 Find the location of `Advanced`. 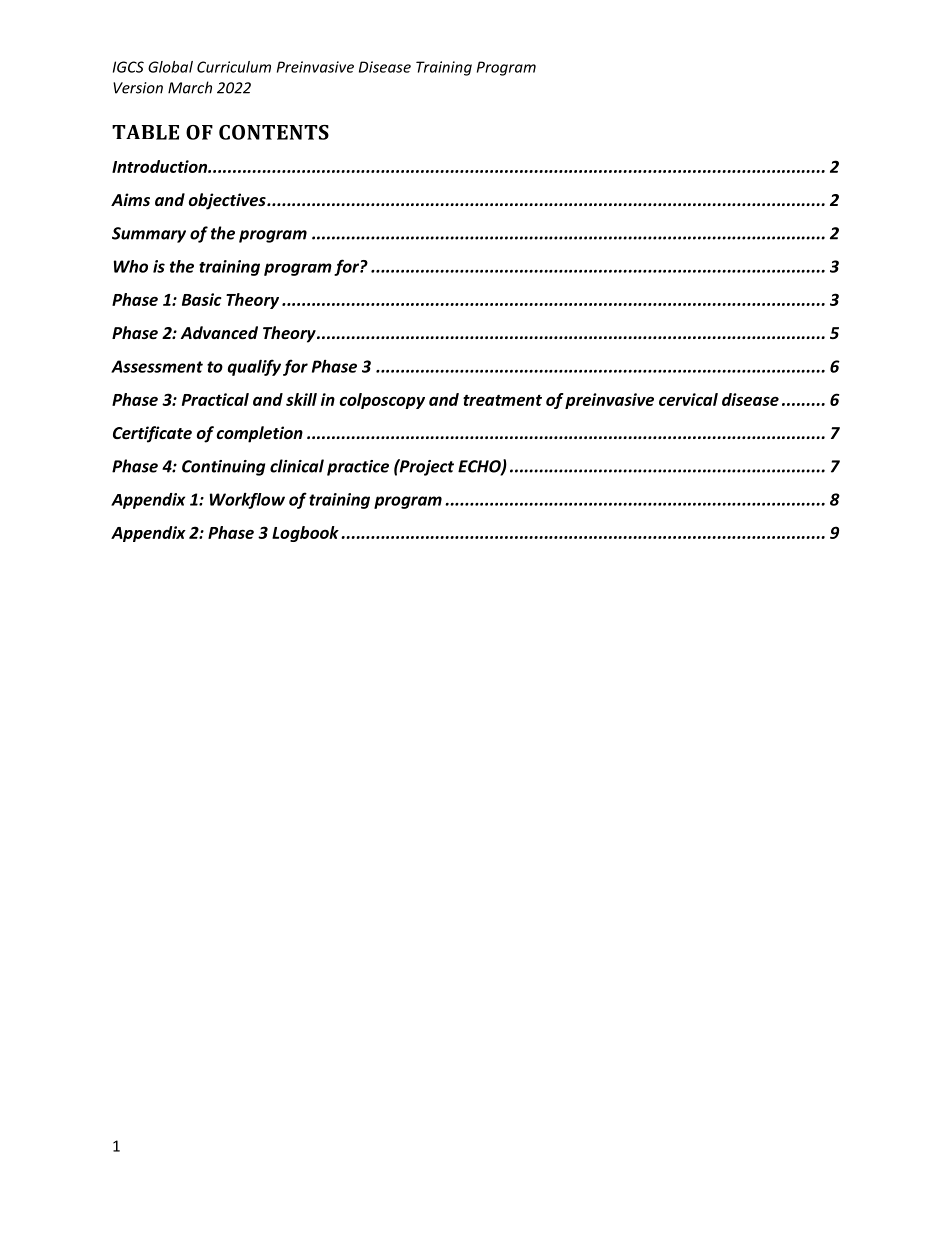

Advanced is located at coordinates (219, 332).
